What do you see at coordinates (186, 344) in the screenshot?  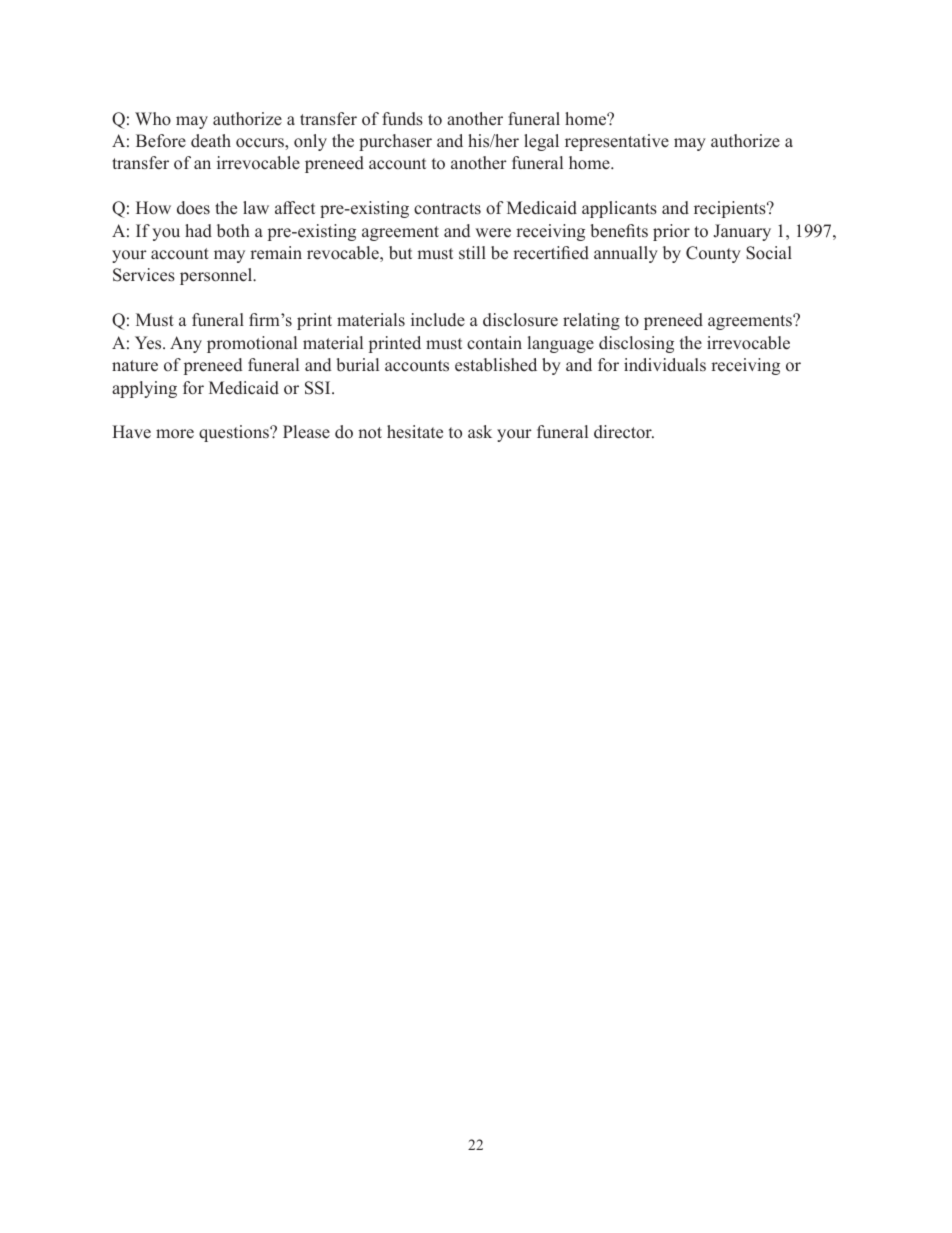 I see `Any` at bounding box center [186, 344].
